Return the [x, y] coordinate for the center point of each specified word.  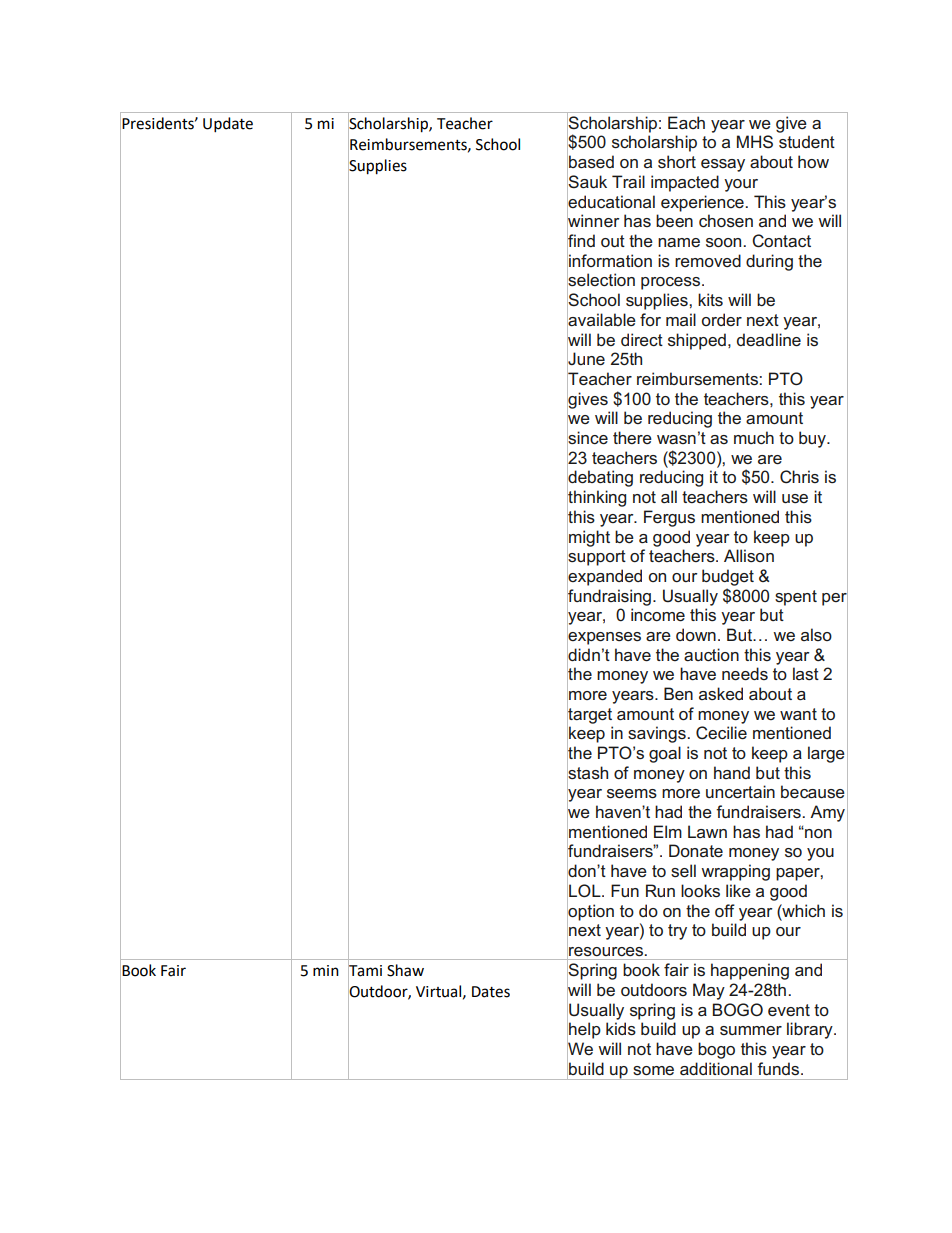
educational [611, 201]
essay [723, 165]
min [326, 970]
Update [228, 125]
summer [751, 1030]
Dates [491, 992]
